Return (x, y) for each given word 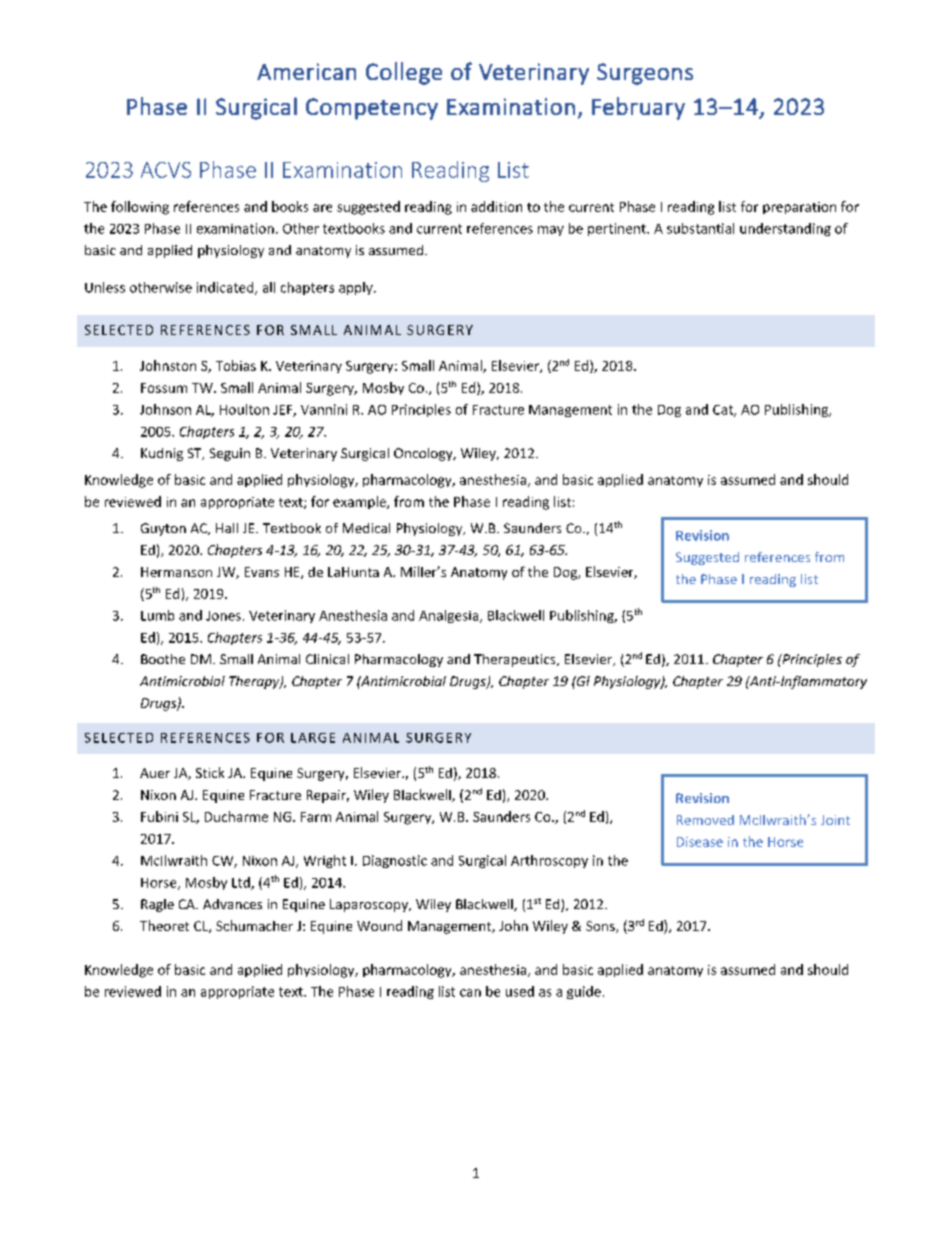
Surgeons (645, 74)
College (404, 73)
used (520, 991)
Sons (601, 927)
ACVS (166, 170)
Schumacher (254, 925)
